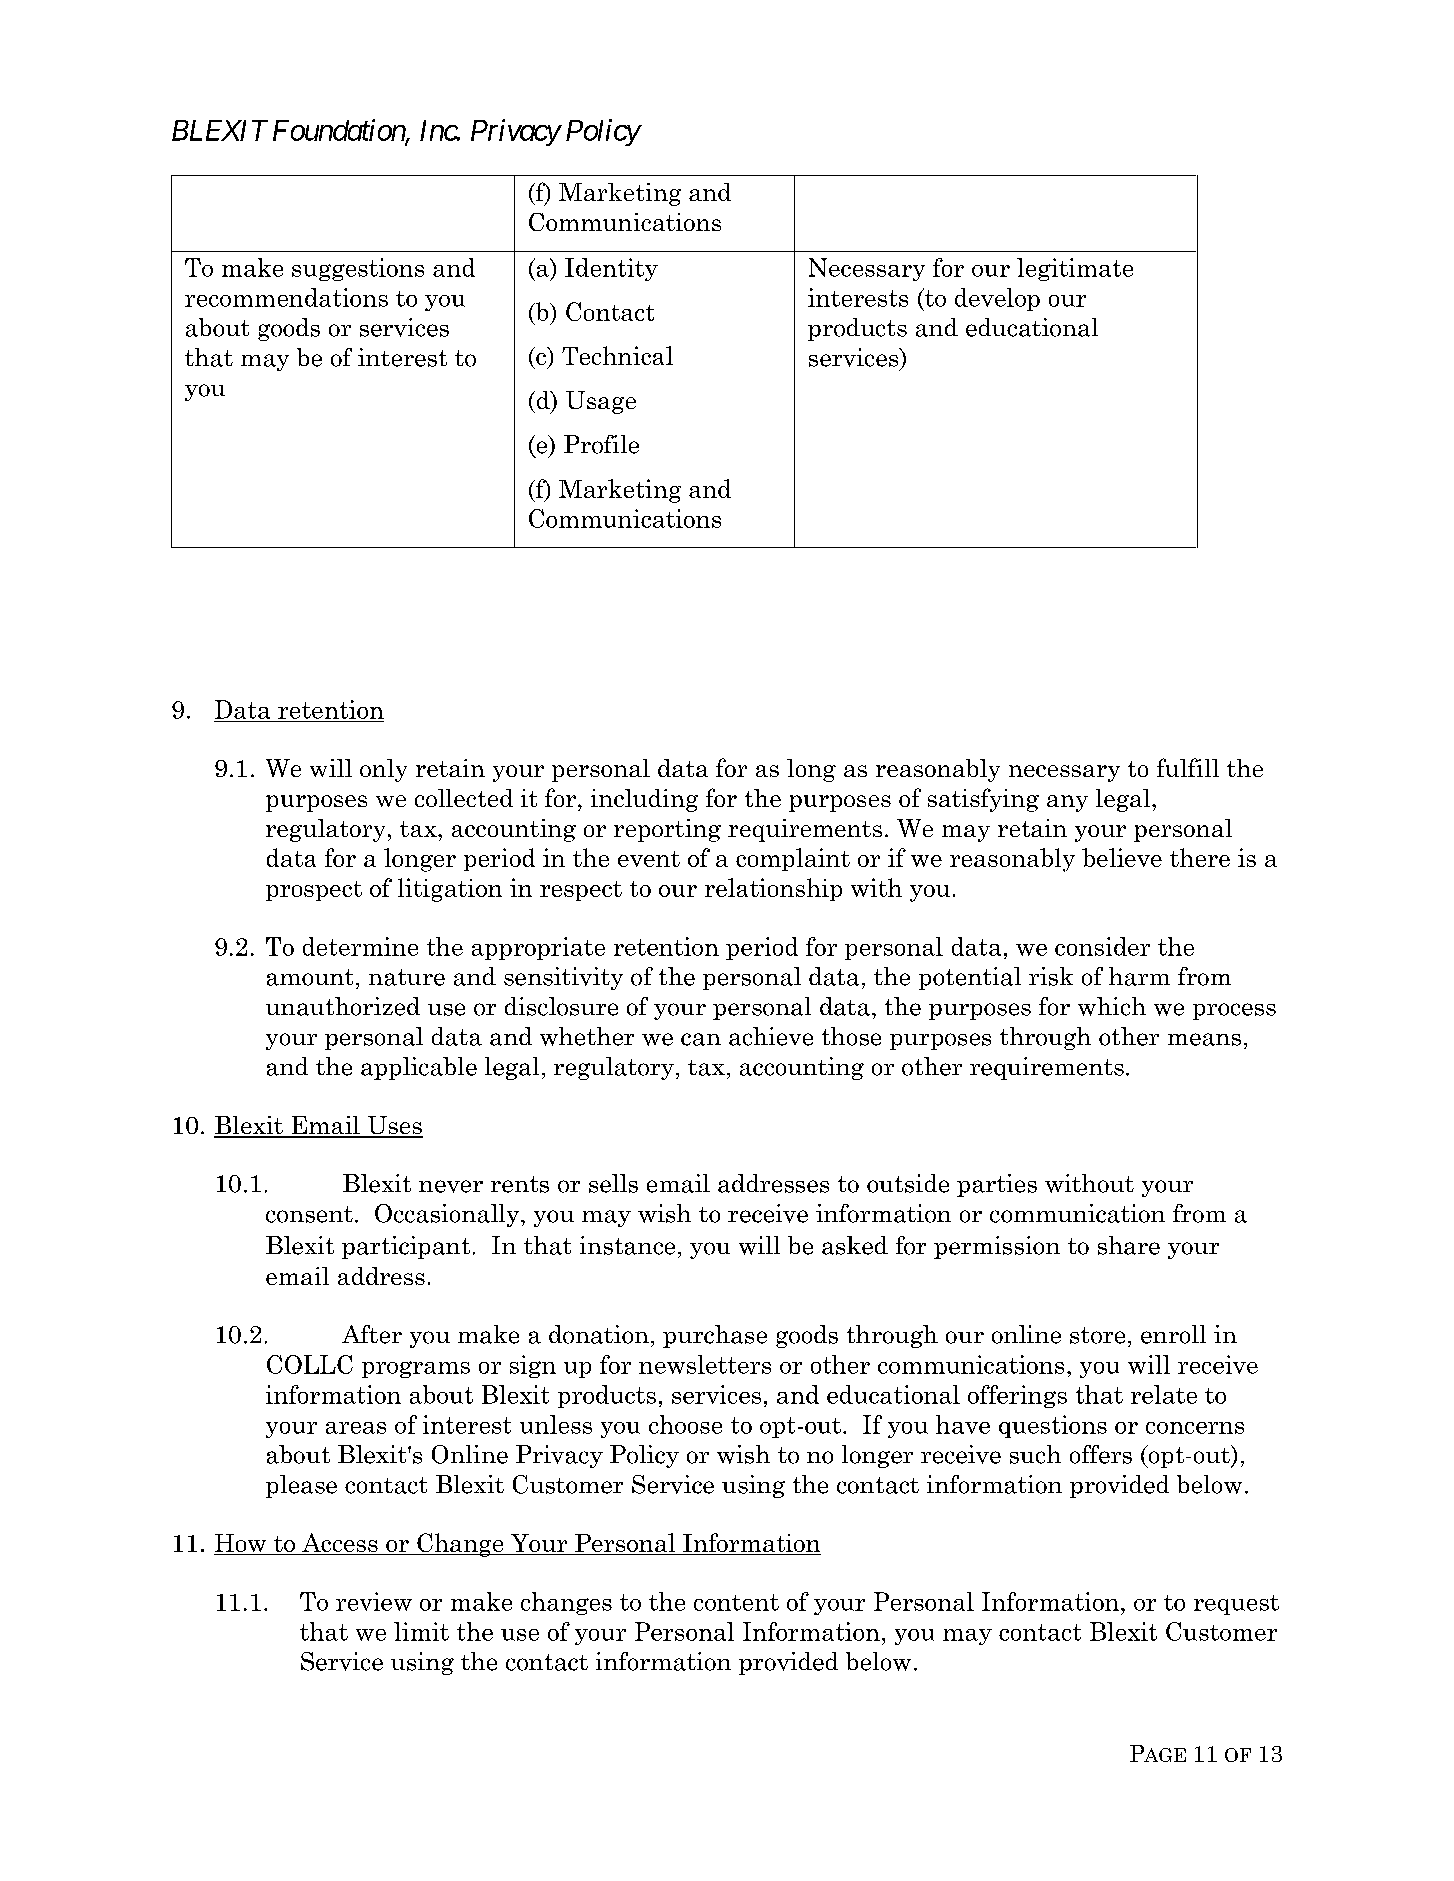  I want to click on content, so click(736, 1602).
